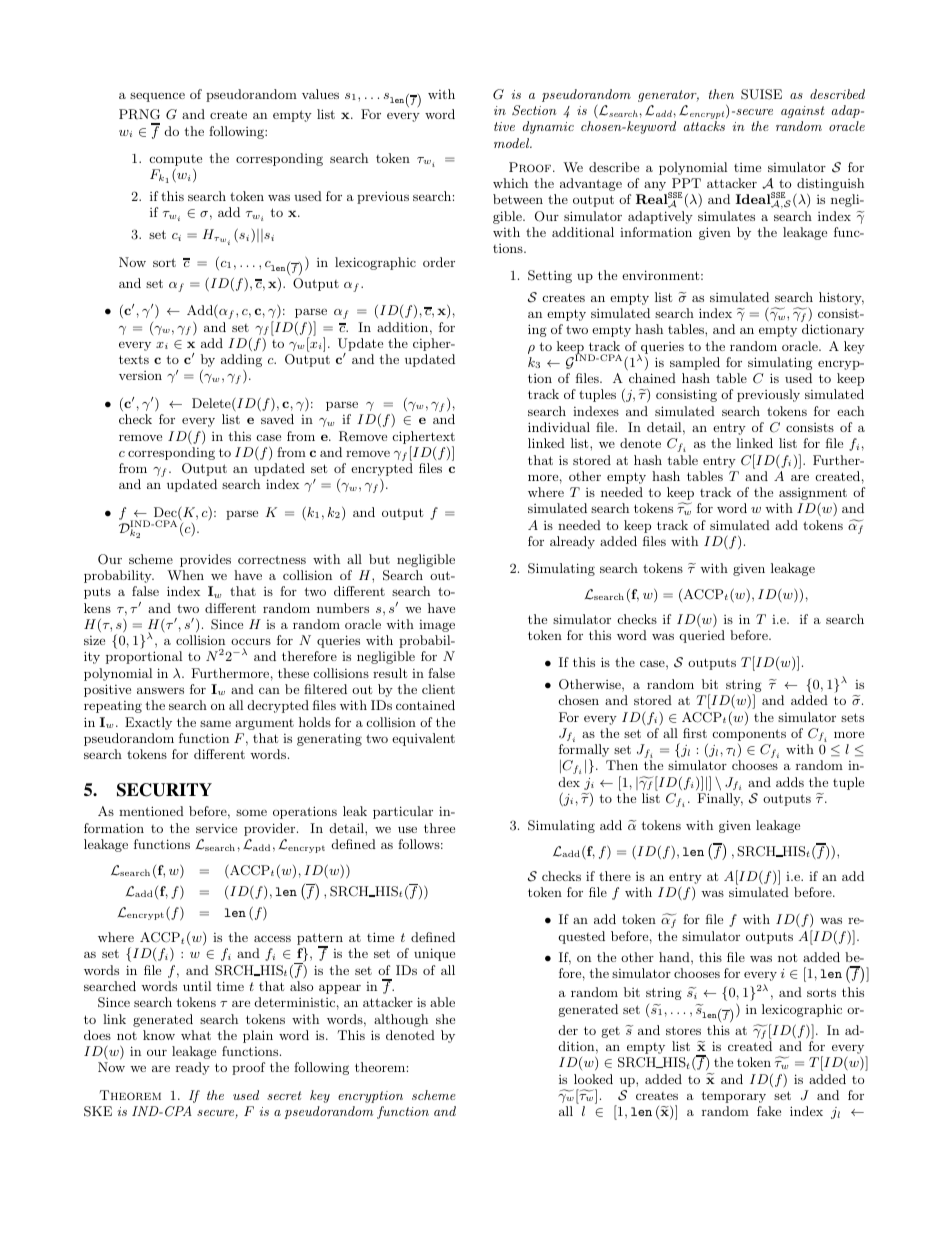  Describe the element at coordinates (437, 626) in the document. I see `image` at that location.
